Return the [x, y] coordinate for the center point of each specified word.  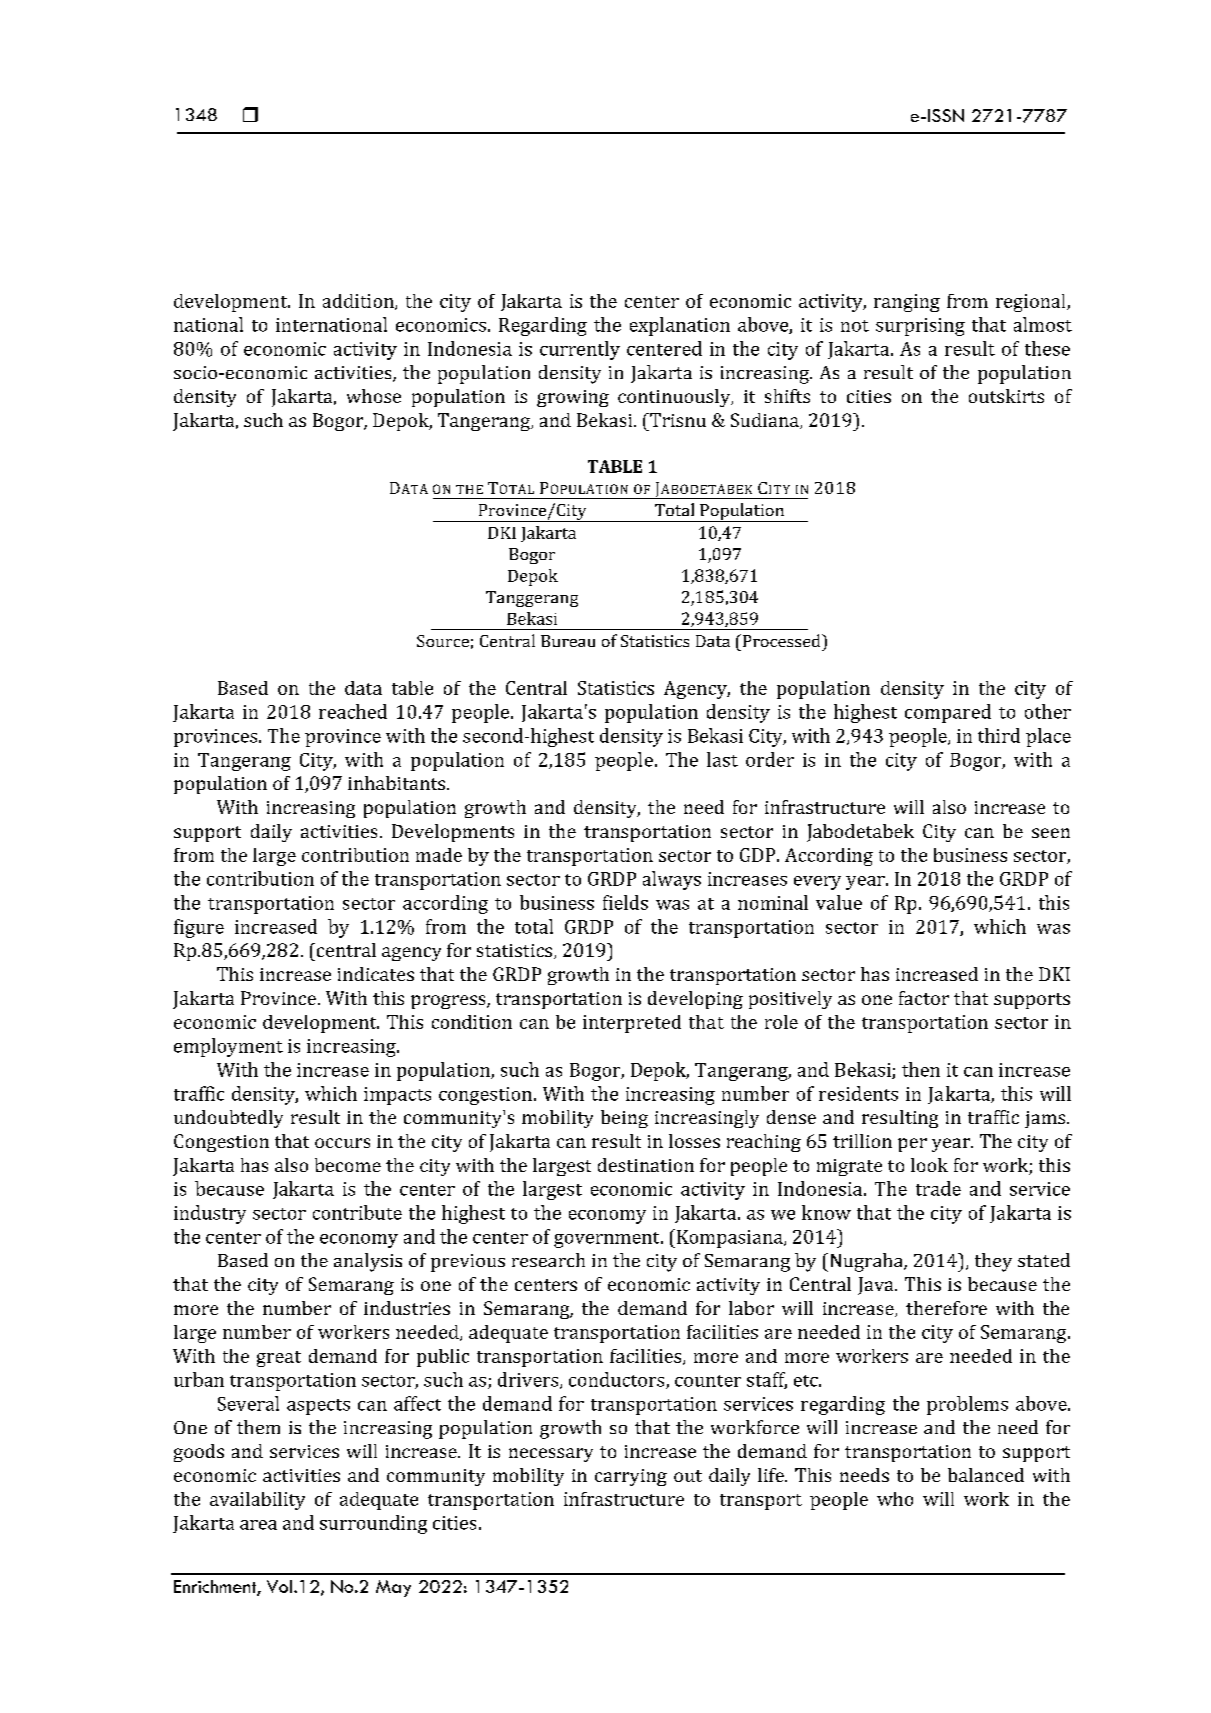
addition [359, 302]
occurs [342, 1143]
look [929, 1165]
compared [948, 713]
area [258, 1525]
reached [353, 711]
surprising [920, 327]
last [722, 759]
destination [646, 1165]
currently [580, 350]
